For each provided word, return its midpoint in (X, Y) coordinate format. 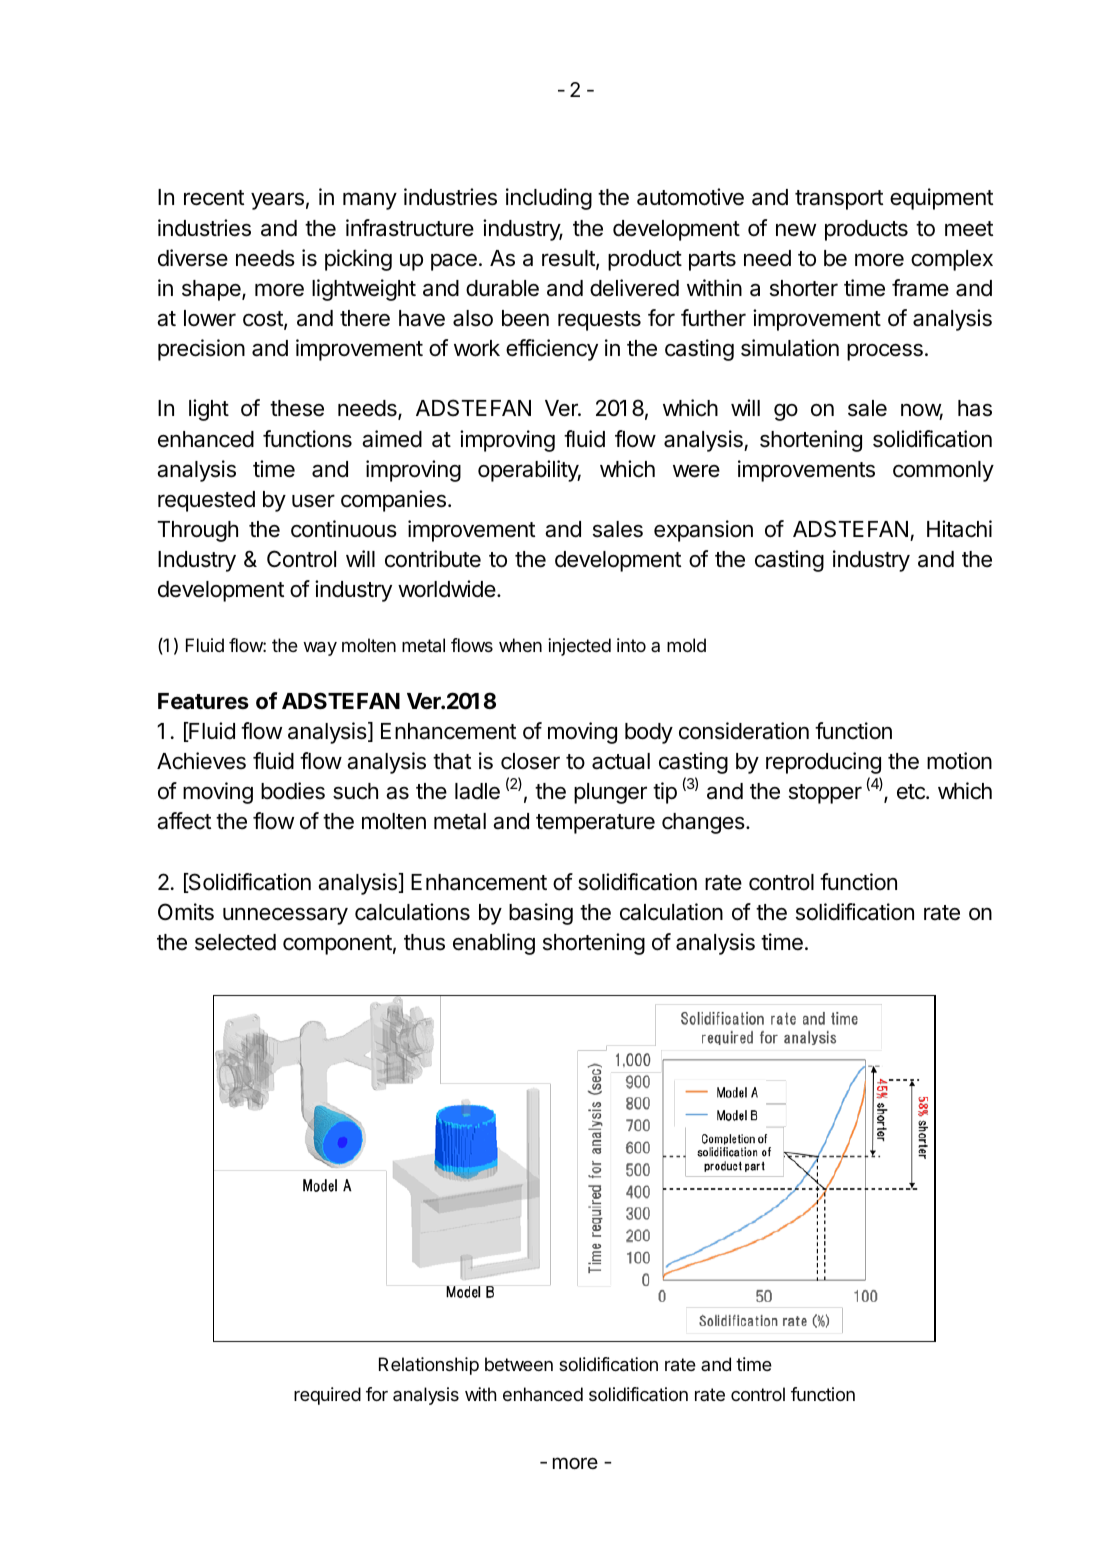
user (313, 501)
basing (541, 914)
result (569, 259)
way (320, 649)
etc (912, 792)
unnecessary (285, 916)
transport (839, 200)
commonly (943, 471)
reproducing (823, 763)
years (277, 201)
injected (579, 647)
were (696, 471)
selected (235, 942)
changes (704, 823)
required (327, 1396)
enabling (494, 944)
